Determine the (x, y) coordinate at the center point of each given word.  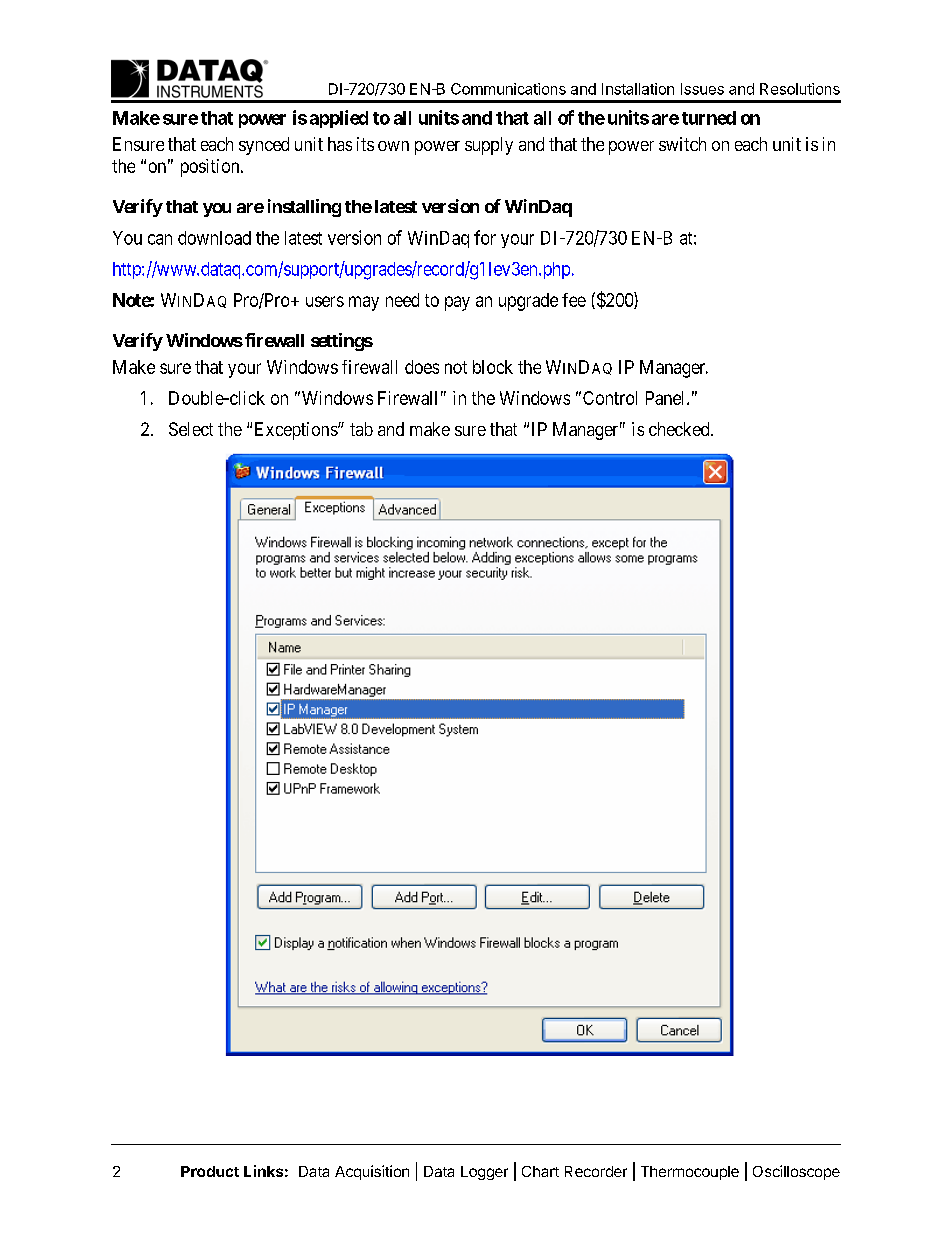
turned (709, 118)
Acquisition (372, 1172)
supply (489, 146)
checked (680, 429)
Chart (540, 1171)
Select (191, 429)
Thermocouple (690, 1173)
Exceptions (297, 431)
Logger (484, 1173)
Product (210, 1171)
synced (264, 146)
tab (361, 429)
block (493, 367)
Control (610, 398)
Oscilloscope (796, 1172)
